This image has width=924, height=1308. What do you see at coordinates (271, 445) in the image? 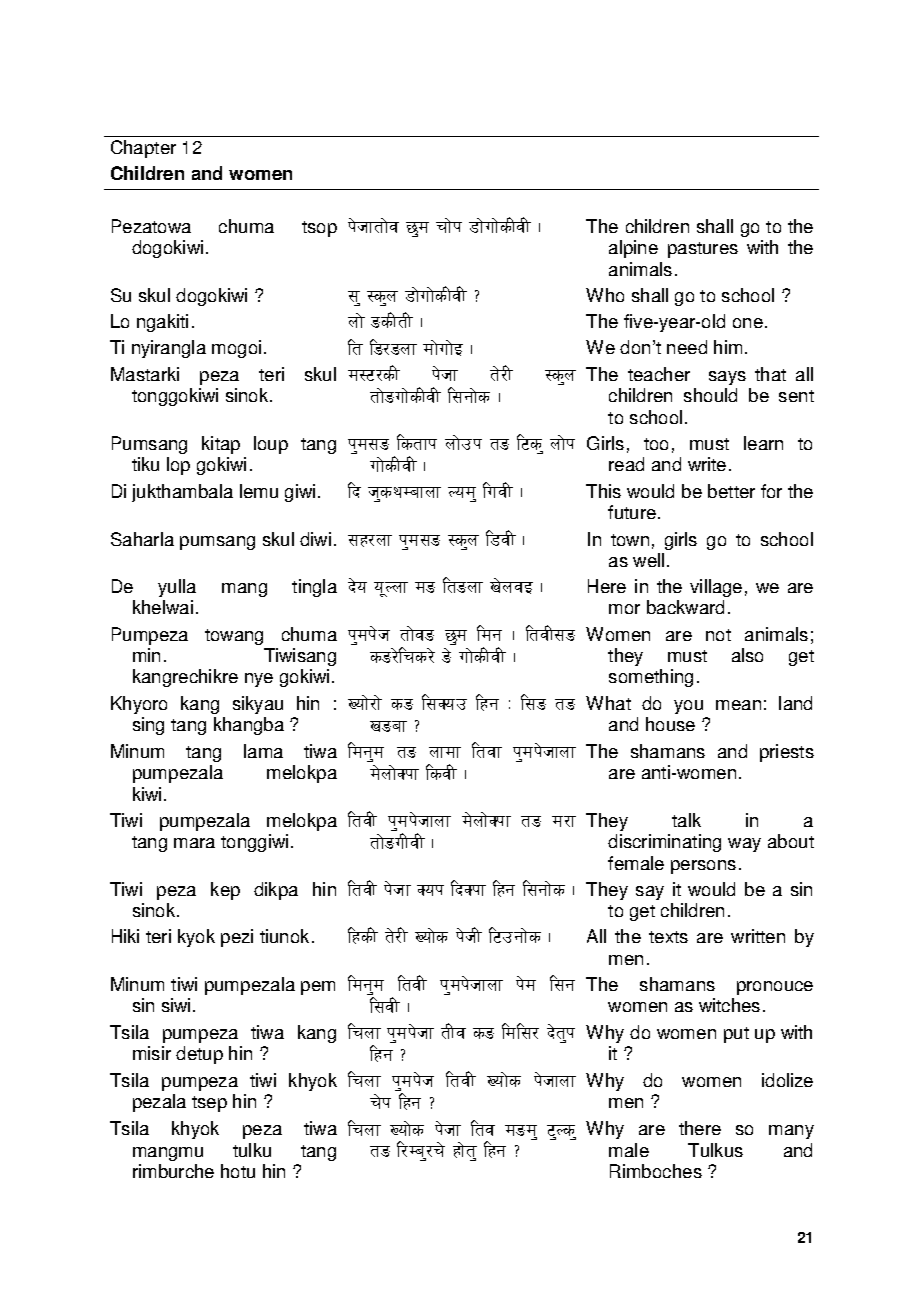
I see `loup` at bounding box center [271, 445].
